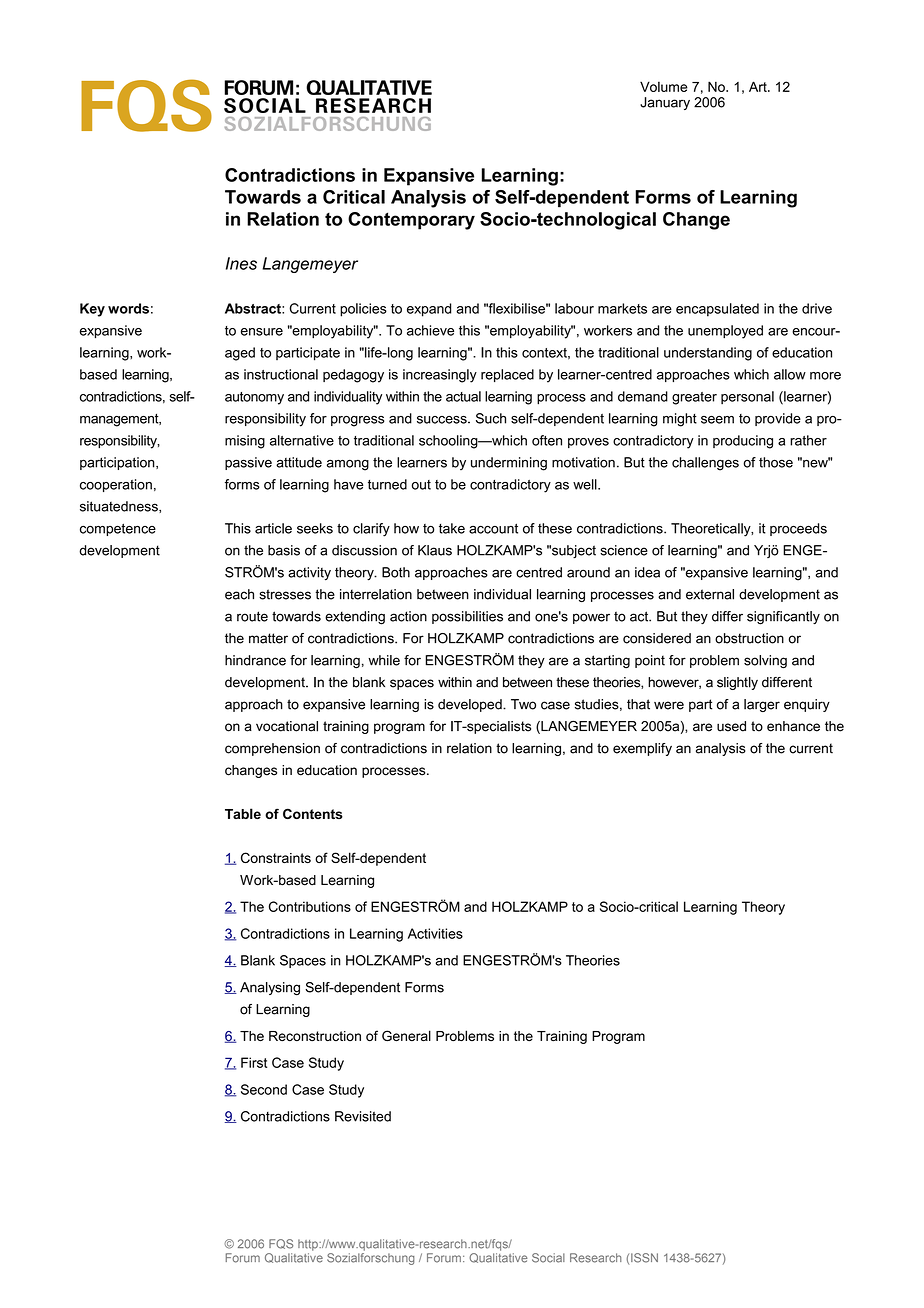 The height and width of the screenshot is (1308, 924). What do you see at coordinates (665, 103) in the screenshot?
I see `January` at bounding box center [665, 103].
